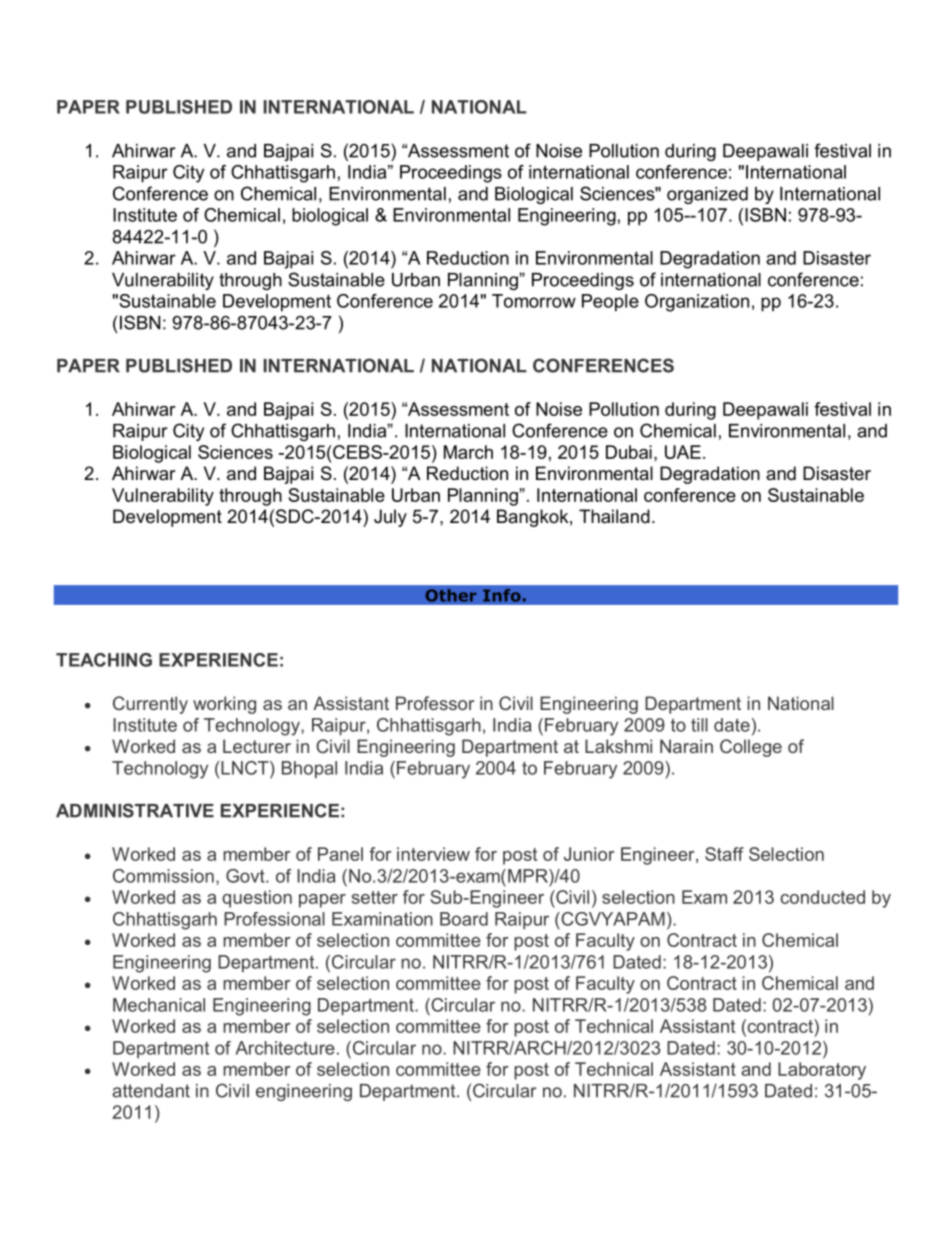  Describe the element at coordinates (135, 810) in the document. I see `ADMINISTRATIVE` at that location.
